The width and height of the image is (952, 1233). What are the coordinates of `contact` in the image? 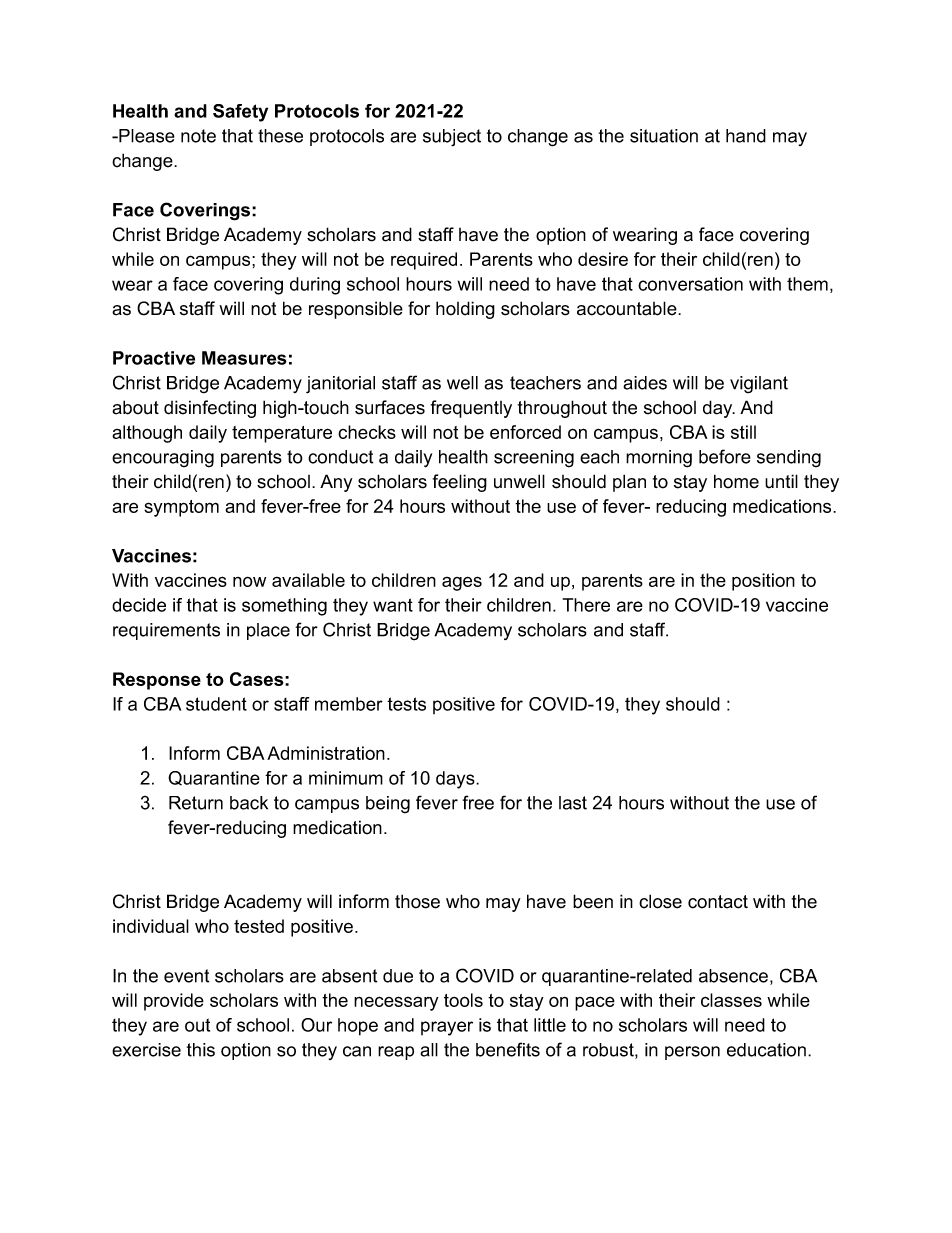 It's located at (718, 902).
